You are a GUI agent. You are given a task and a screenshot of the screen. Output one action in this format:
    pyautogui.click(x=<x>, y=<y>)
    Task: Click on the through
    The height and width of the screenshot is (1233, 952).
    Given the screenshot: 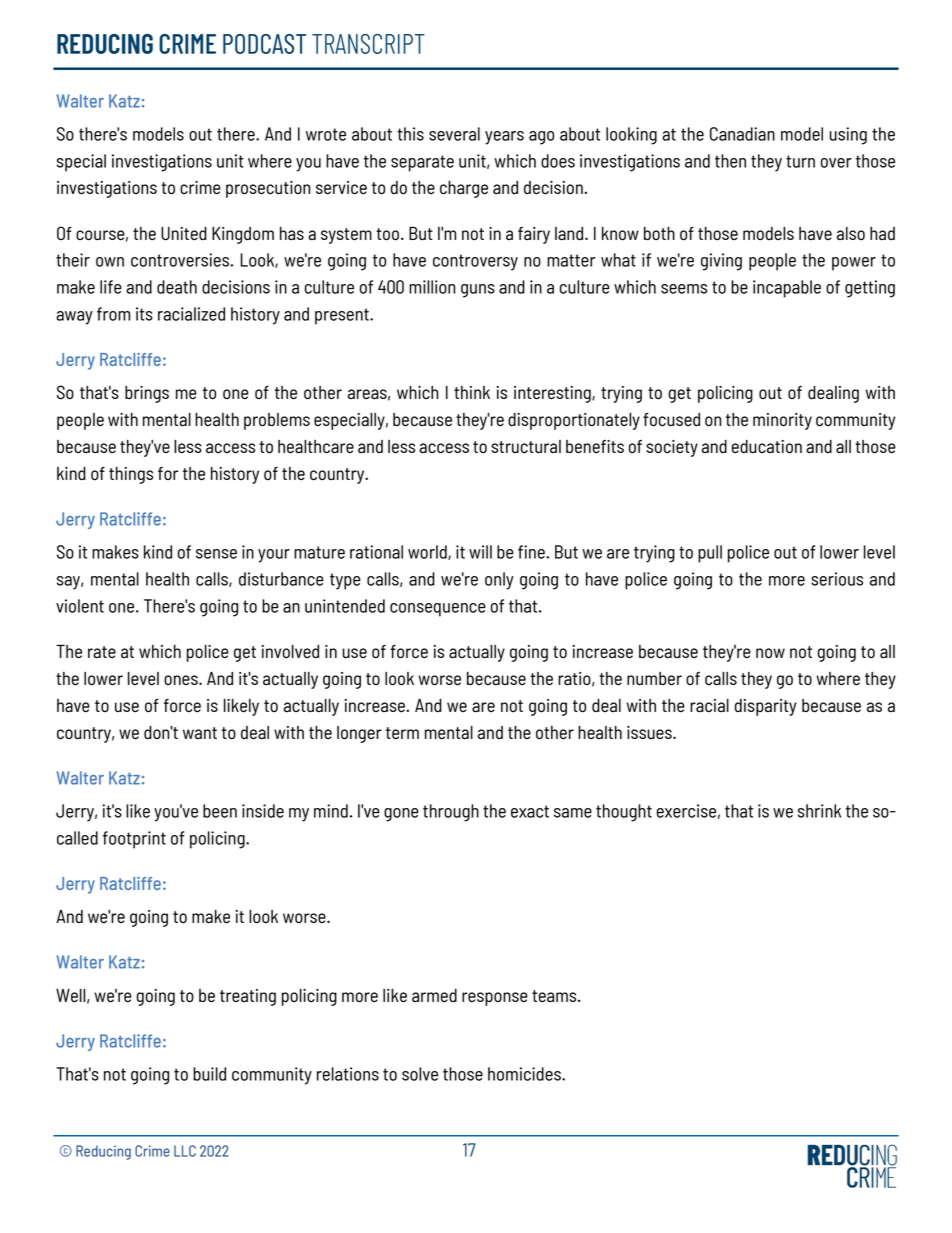 What is the action you would take?
    pyautogui.click(x=451, y=813)
